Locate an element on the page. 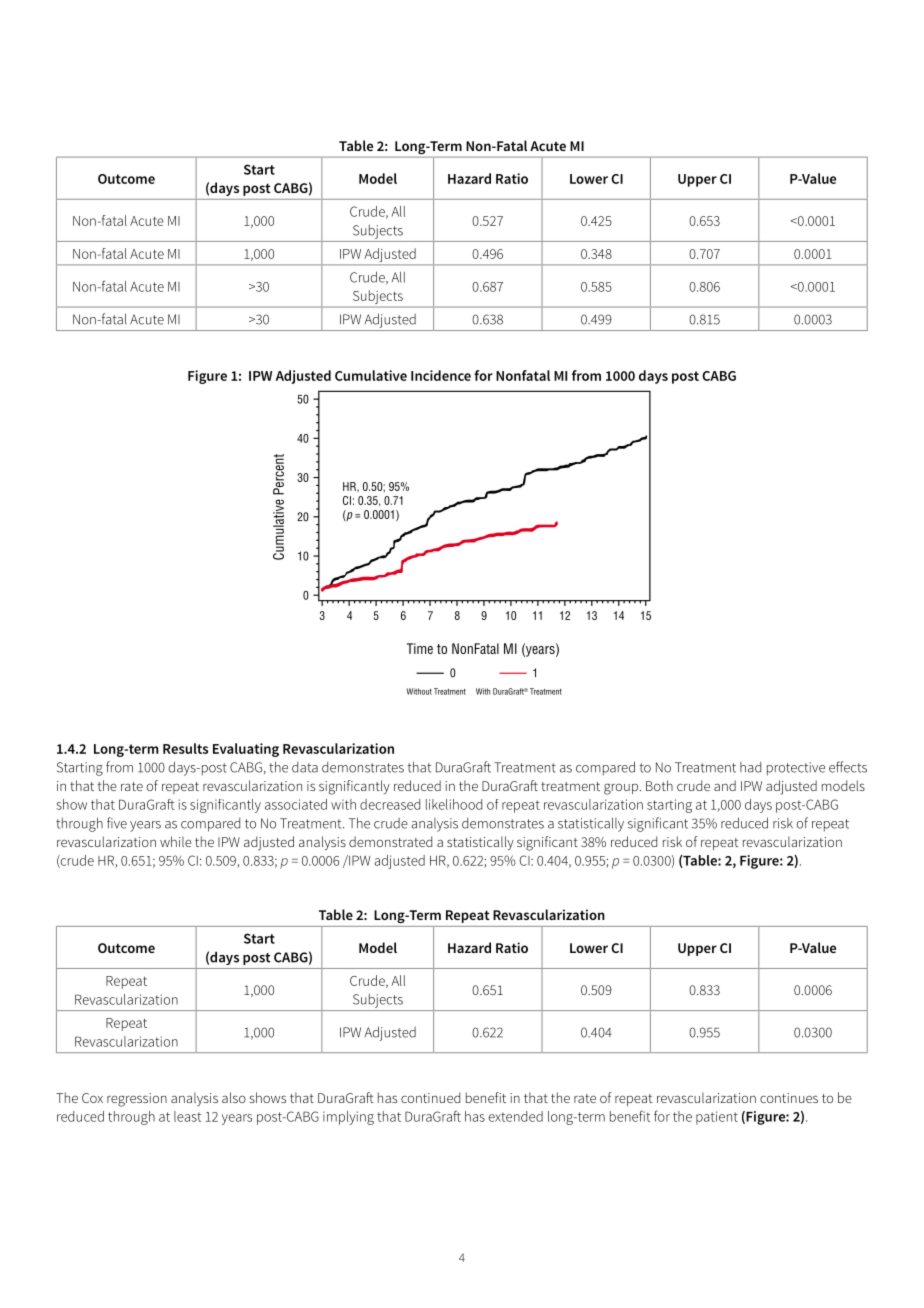 This page has height=1308, width=924. protective is located at coordinates (796, 769).
